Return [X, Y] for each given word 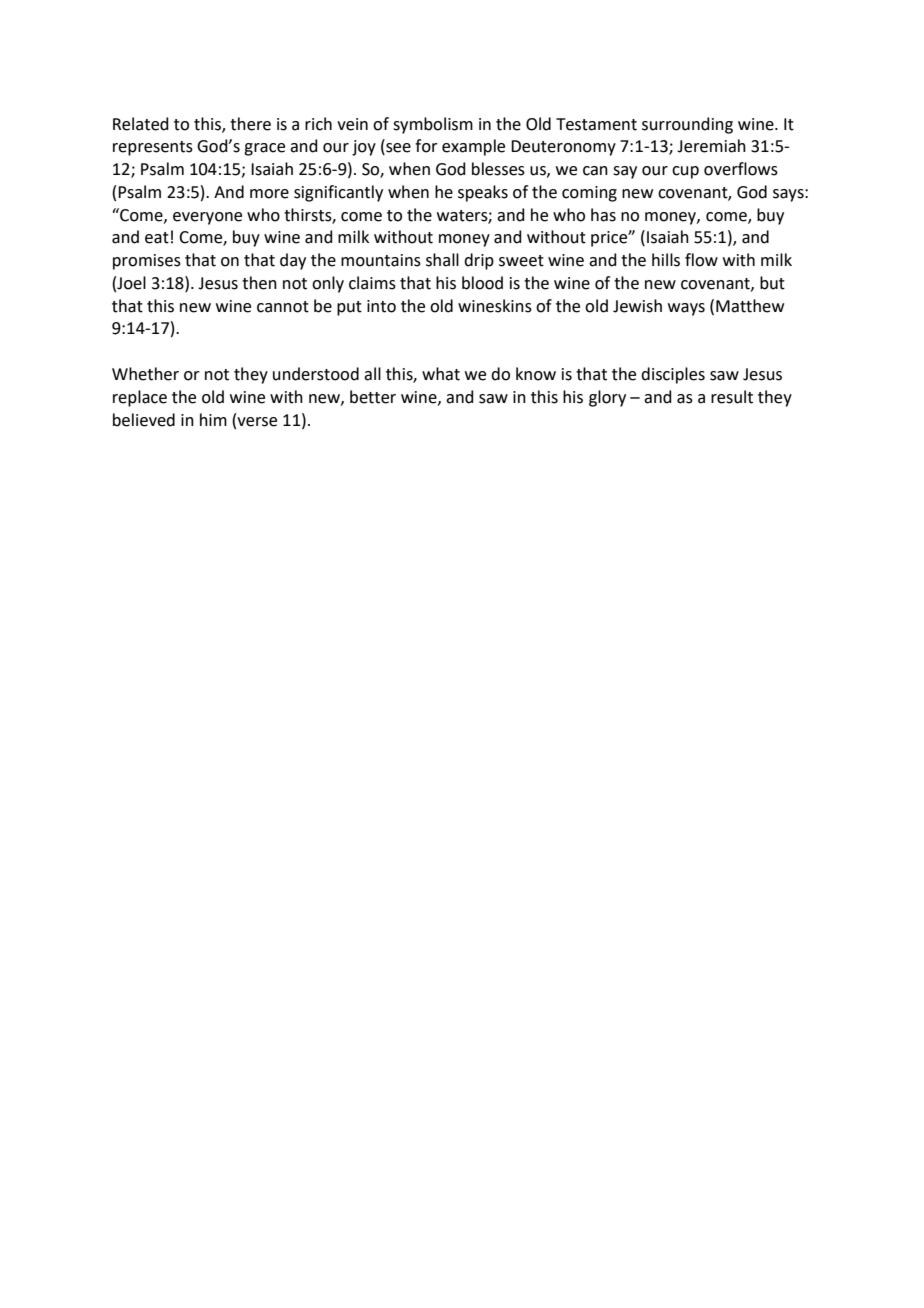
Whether [145, 374]
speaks [483, 193]
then [259, 283]
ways [686, 309]
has [603, 215]
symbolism [433, 125]
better [373, 397]
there [250, 124]
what [441, 374]
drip [479, 261]
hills [666, 260]
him [213, 419]
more [269, 194]
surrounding [687, 125]
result [732, 397]
